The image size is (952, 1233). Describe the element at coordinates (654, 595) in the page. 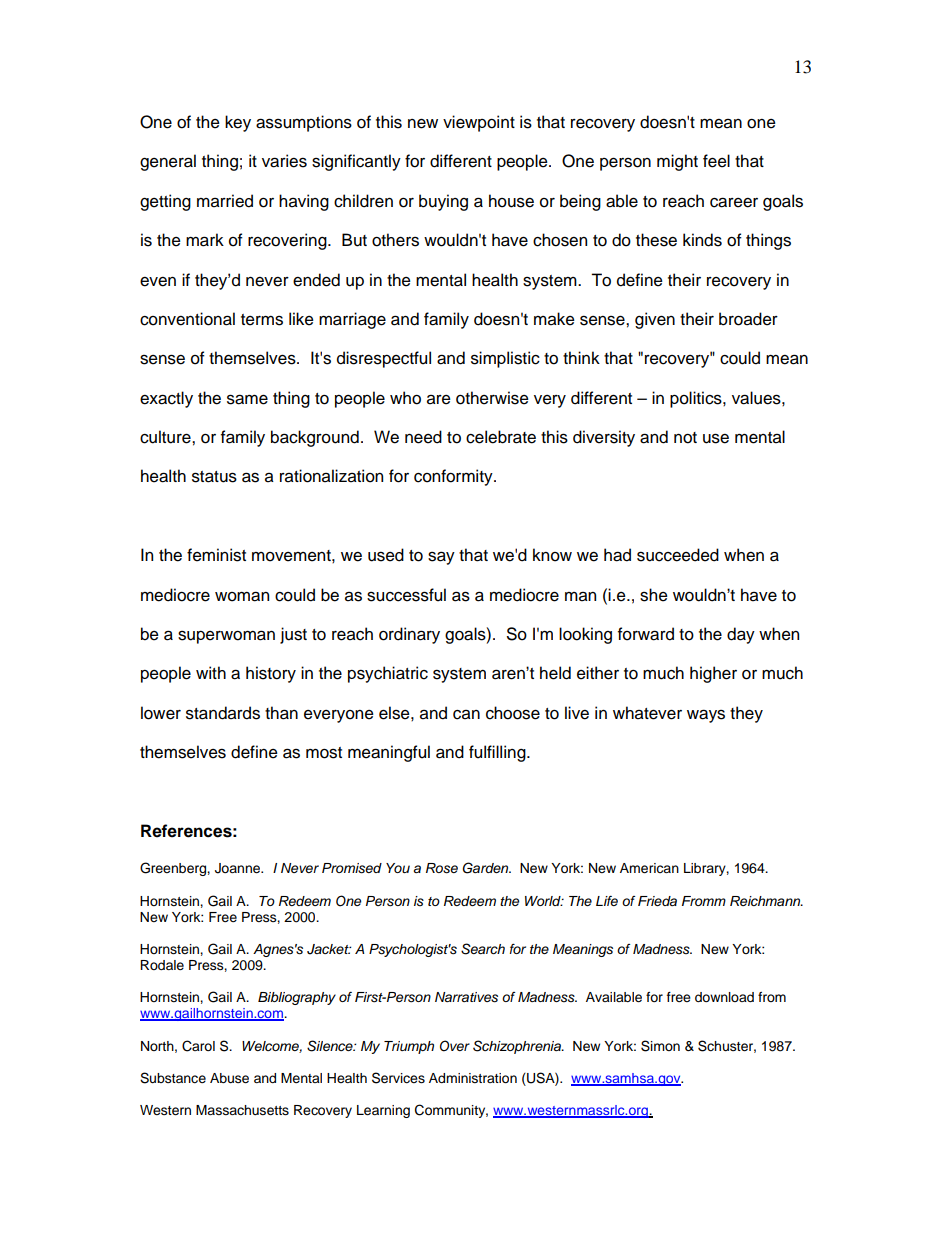

I see `she` at that location.
